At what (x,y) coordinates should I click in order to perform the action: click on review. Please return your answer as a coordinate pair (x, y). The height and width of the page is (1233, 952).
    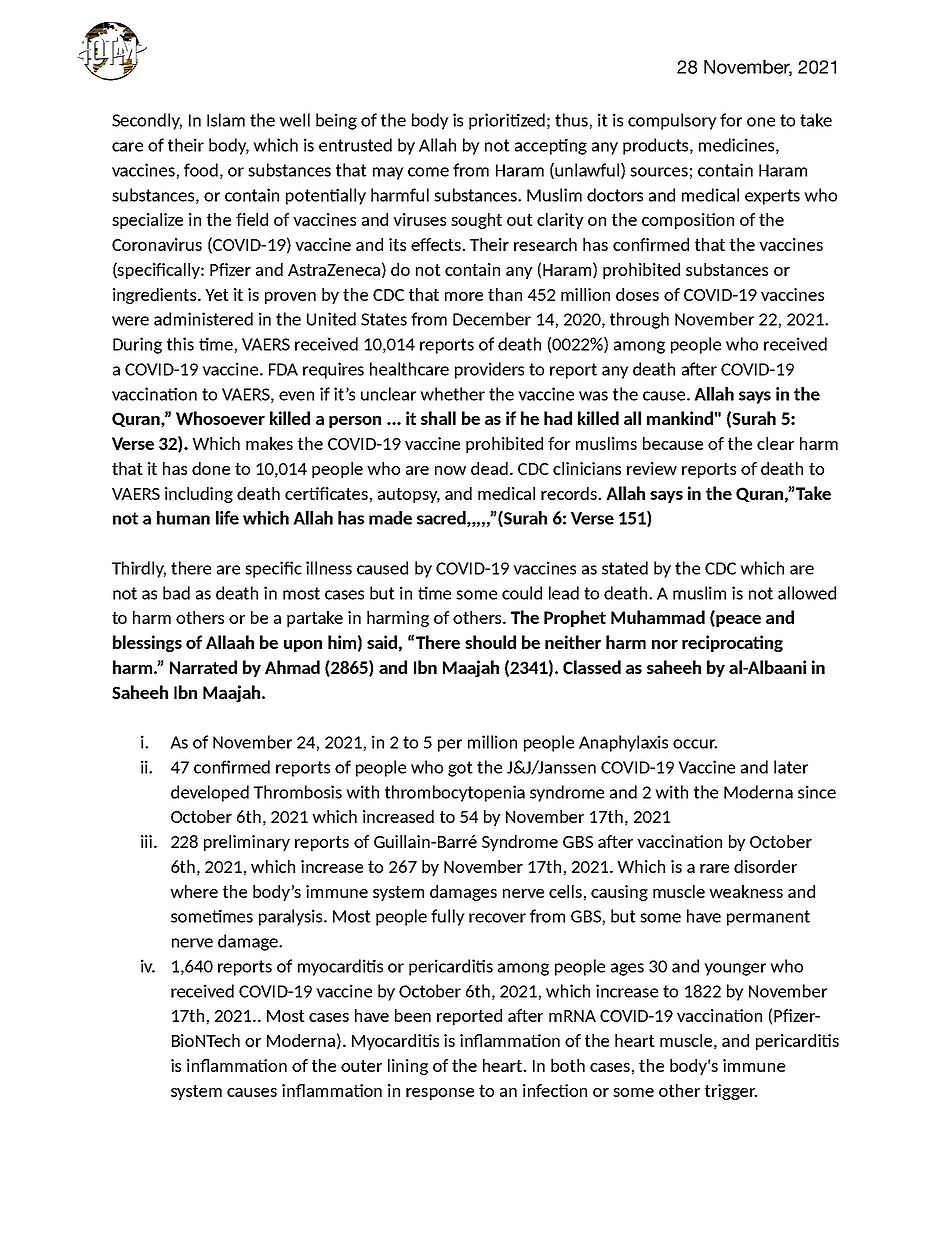
    Looking at the image, I should click on (652, 468).
